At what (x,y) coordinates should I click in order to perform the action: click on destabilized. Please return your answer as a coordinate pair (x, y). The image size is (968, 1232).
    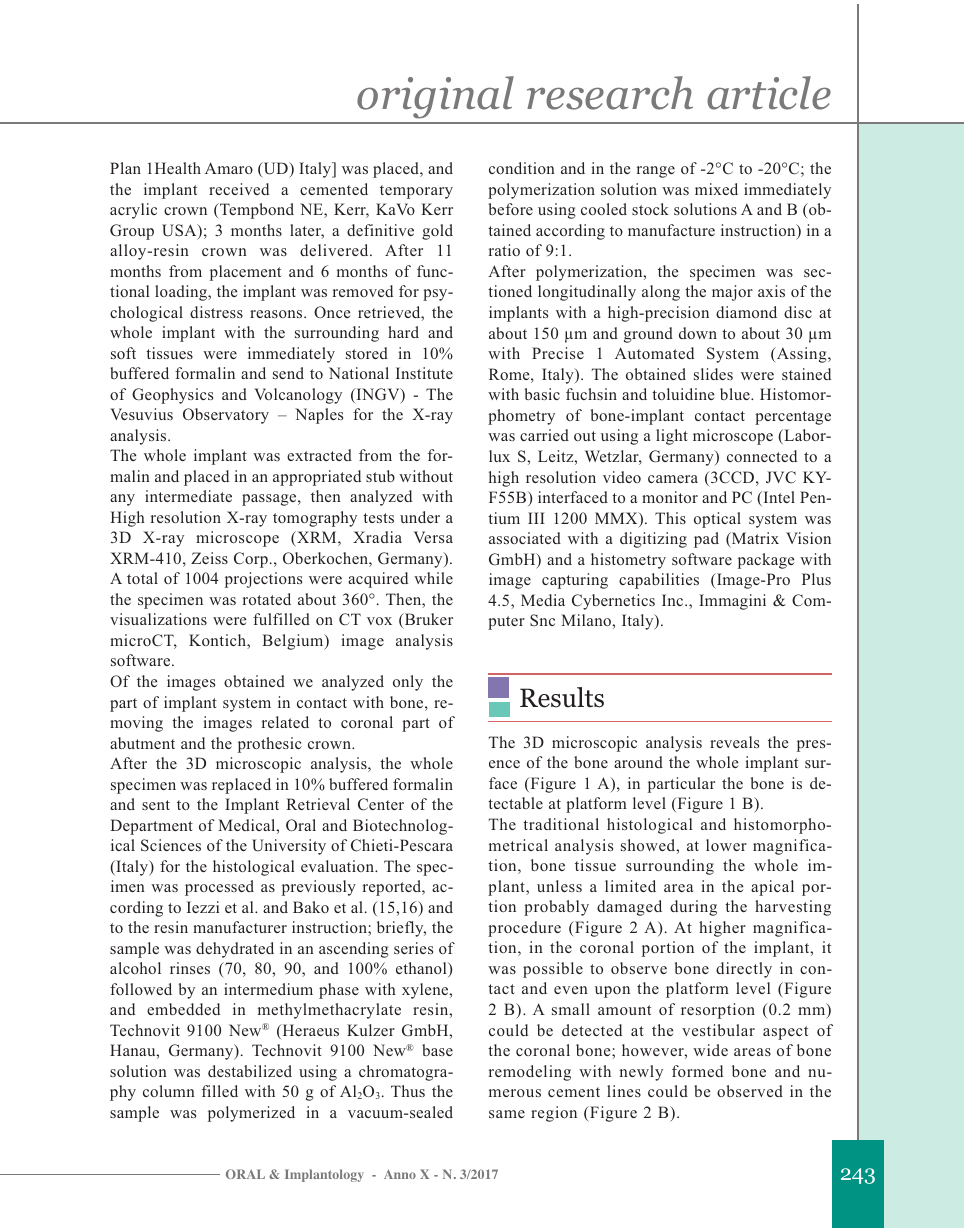
    Looking at the image, I should click on (250, 1071).
